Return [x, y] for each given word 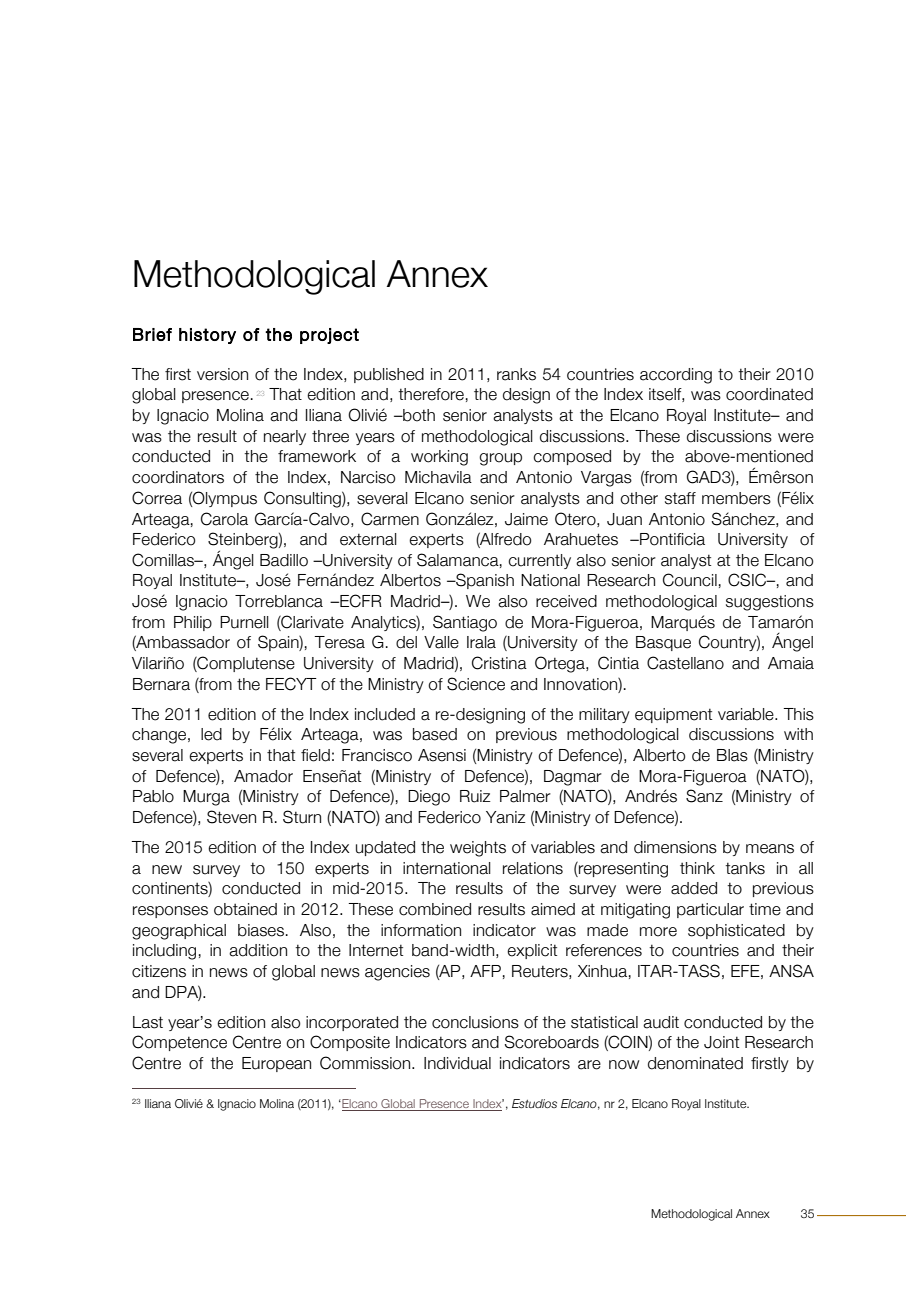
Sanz [704, 796]
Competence [179, 1043]
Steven [231, 817]
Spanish [484, 581]
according [676, 376]
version [222, 374]
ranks [516, 374]
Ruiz [475, 796]
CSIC [748, 580]
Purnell [244, 622]
